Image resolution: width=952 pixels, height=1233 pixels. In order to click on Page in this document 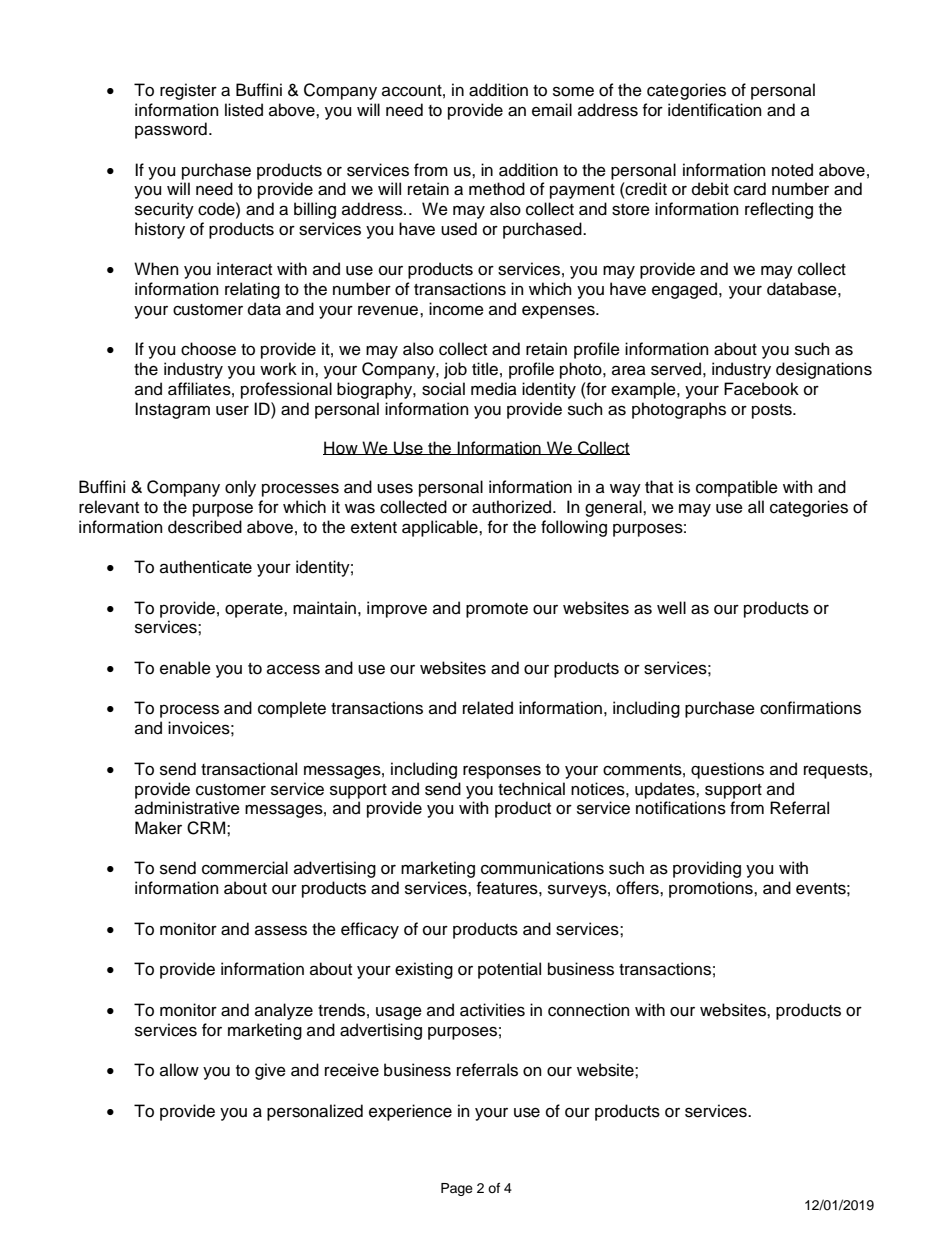, I will do `click(457, 1189)`.
